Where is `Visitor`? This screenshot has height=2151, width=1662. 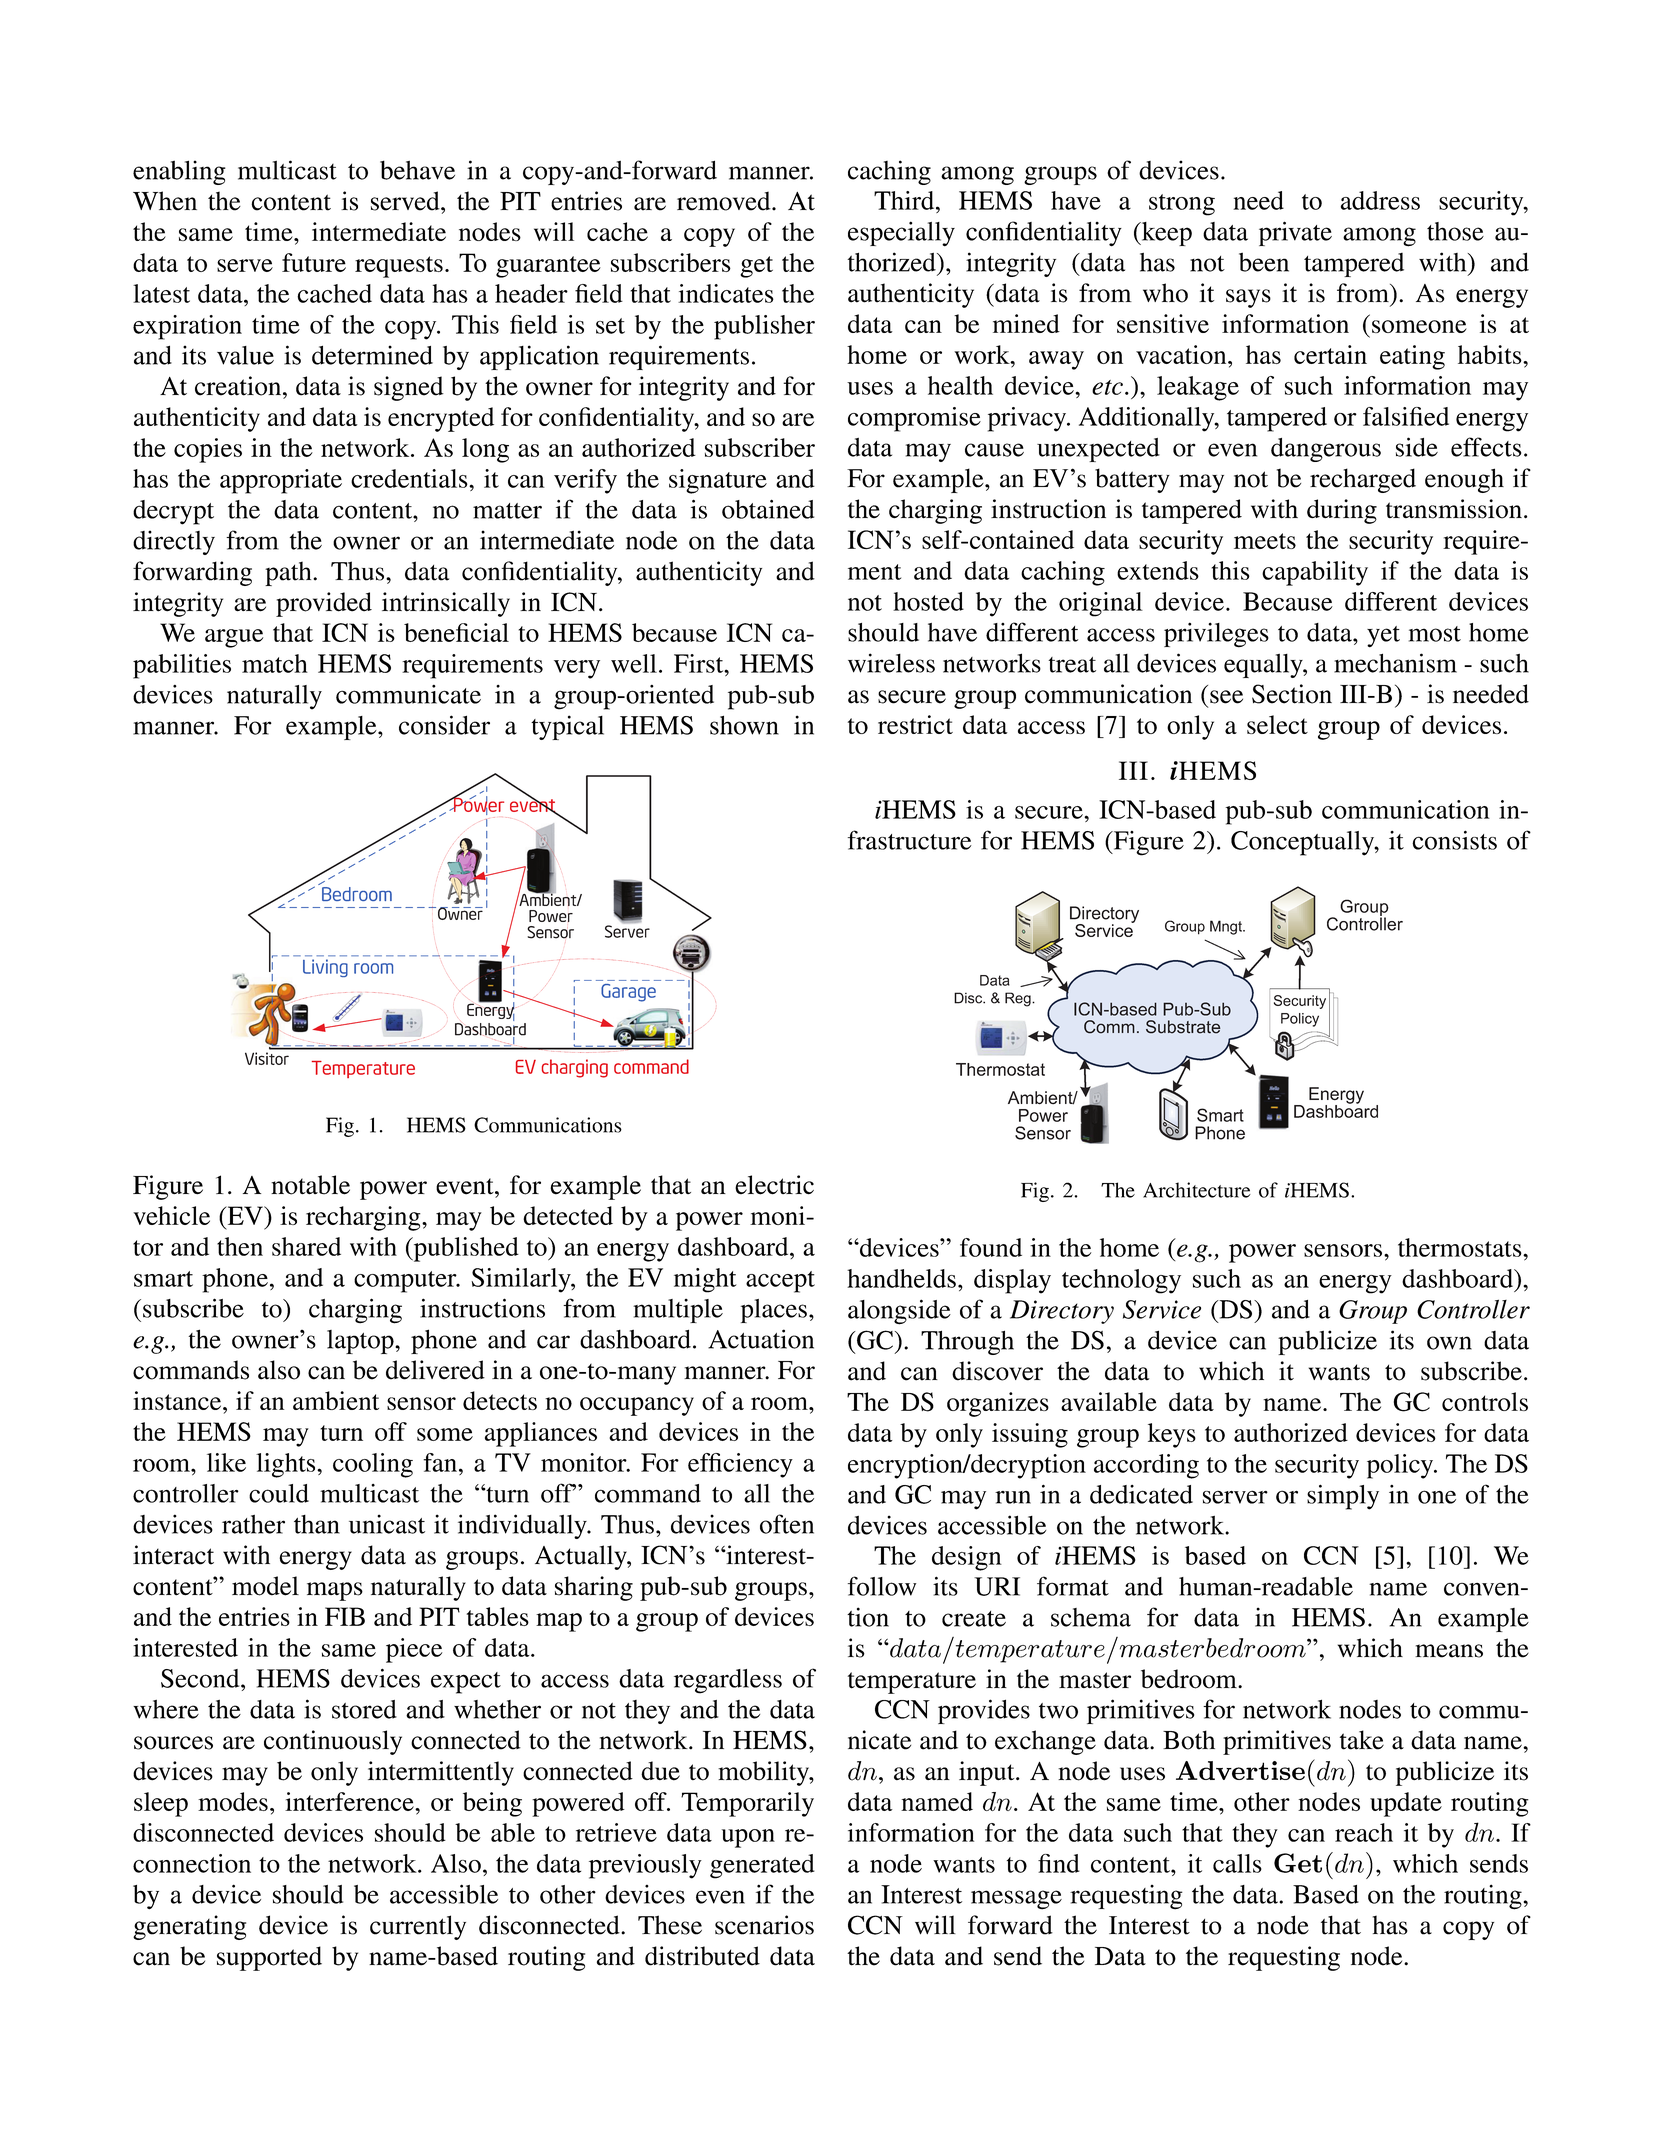
Visitor is located at coordinates (267, 1058).
